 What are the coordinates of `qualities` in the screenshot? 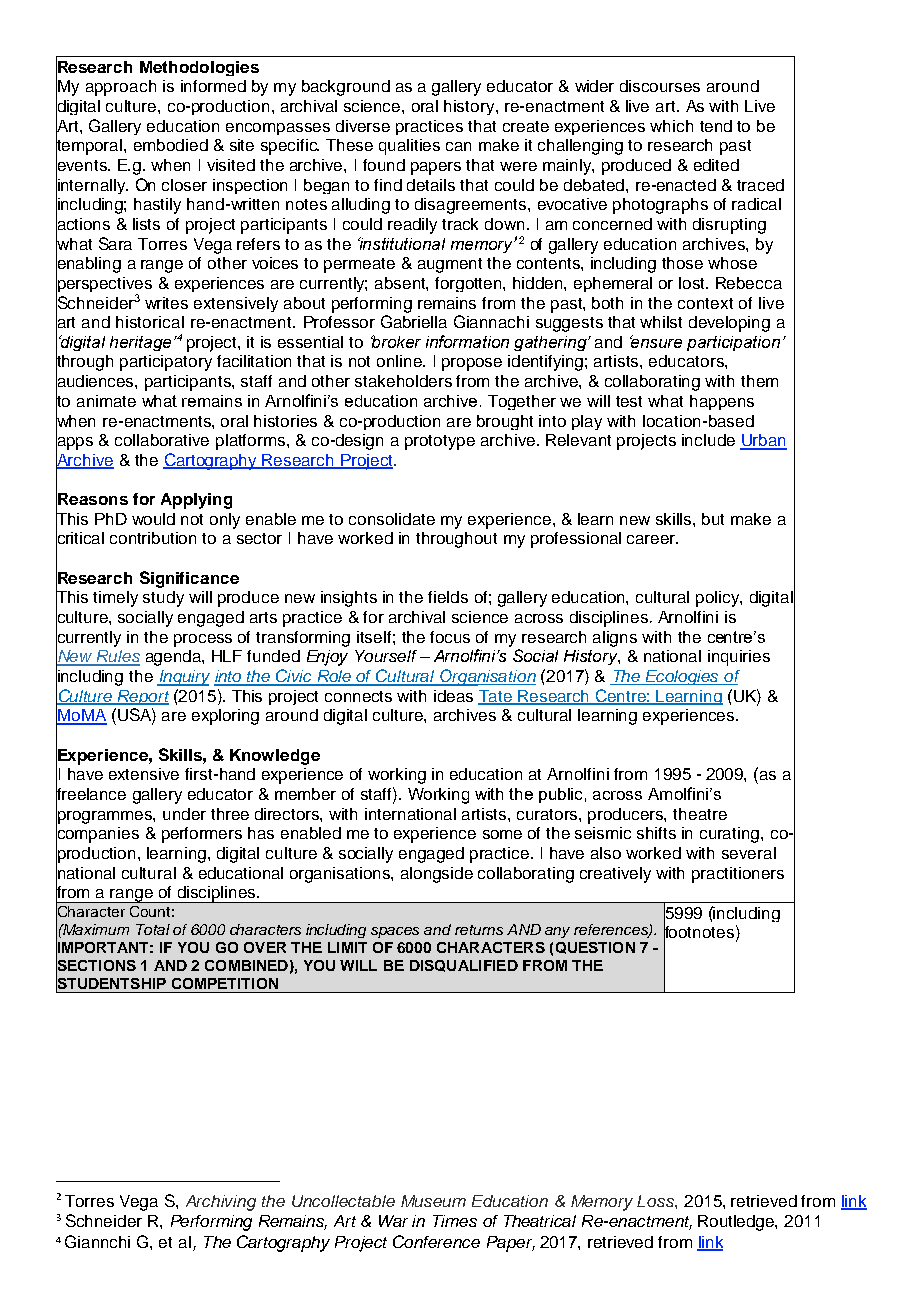 It's located at (409, 147).
